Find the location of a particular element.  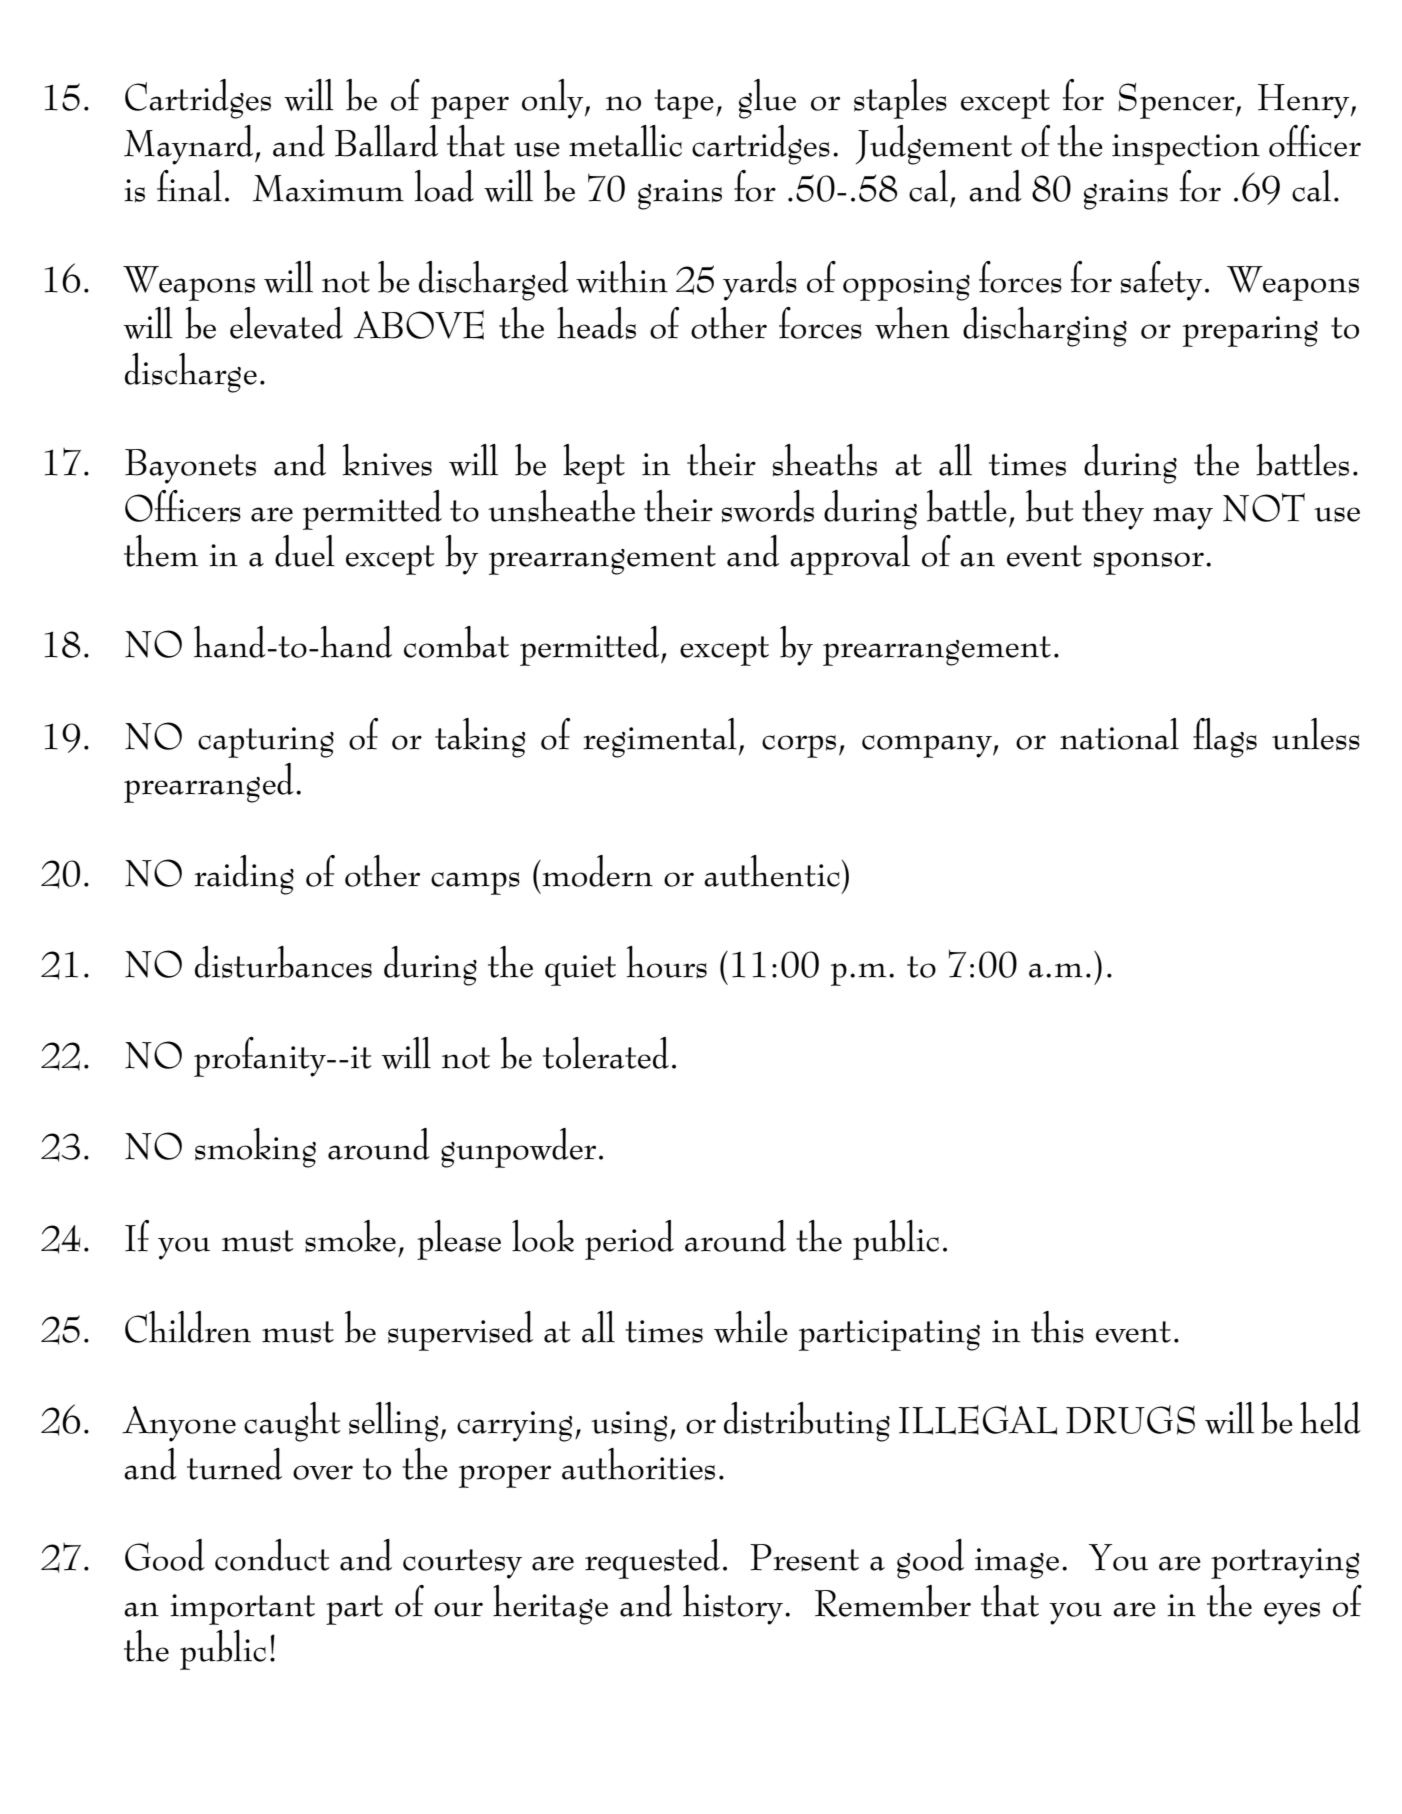

they is located at coordinates (1113, 510).
